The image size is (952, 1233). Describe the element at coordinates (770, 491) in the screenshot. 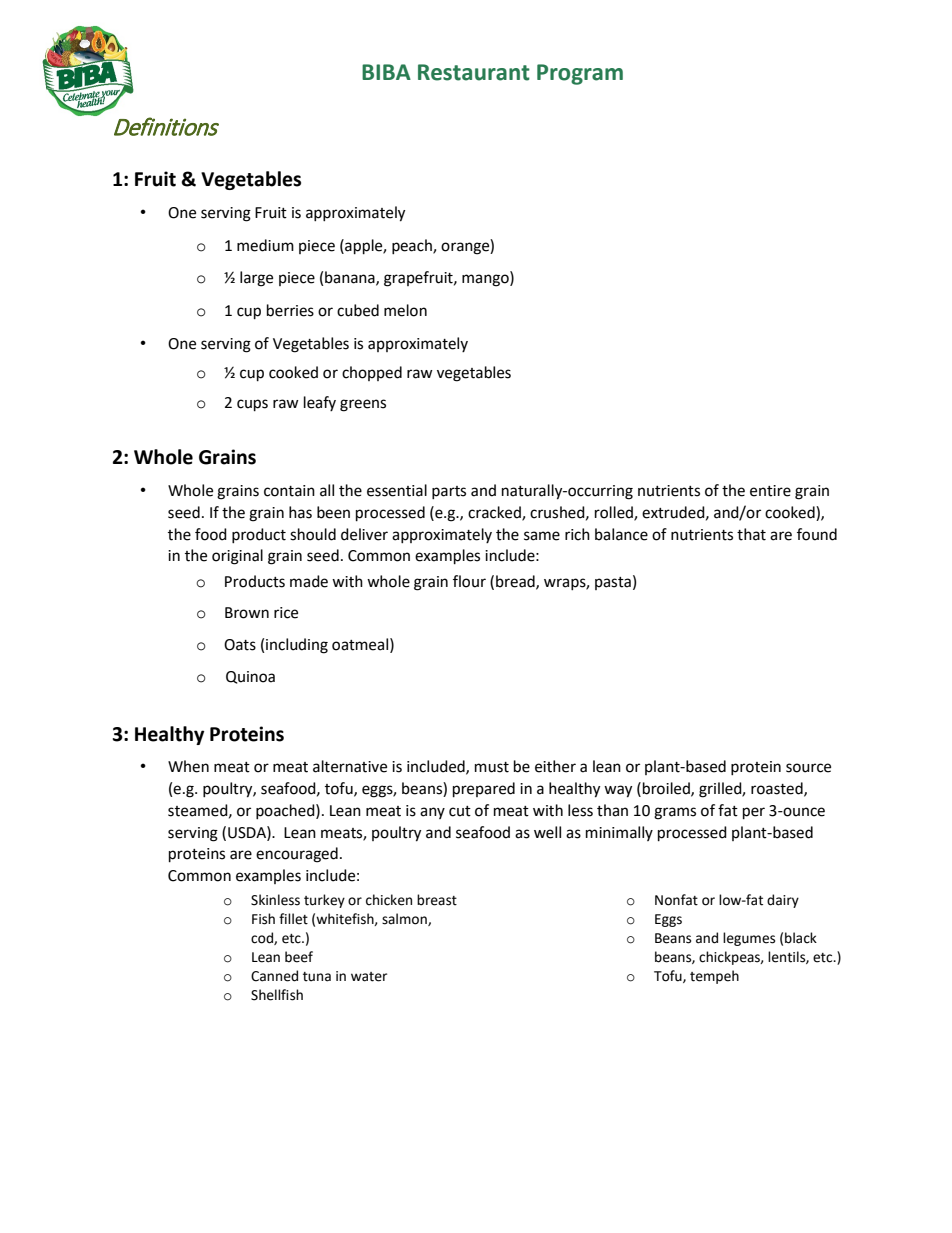

I see `entire` at that location.
